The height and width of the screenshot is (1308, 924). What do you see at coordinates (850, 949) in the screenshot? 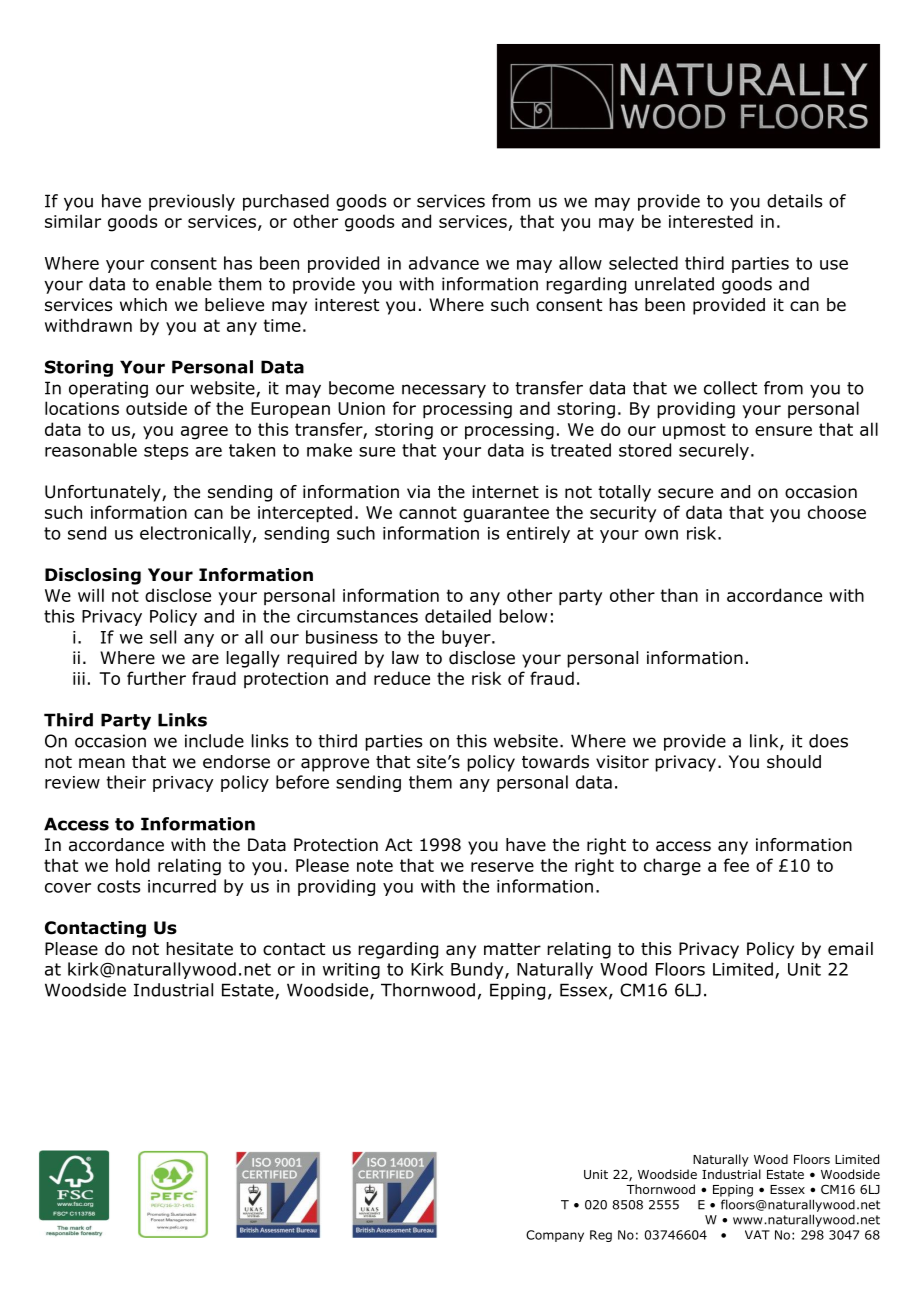
I see `email` at bounding box center [850, 949].
